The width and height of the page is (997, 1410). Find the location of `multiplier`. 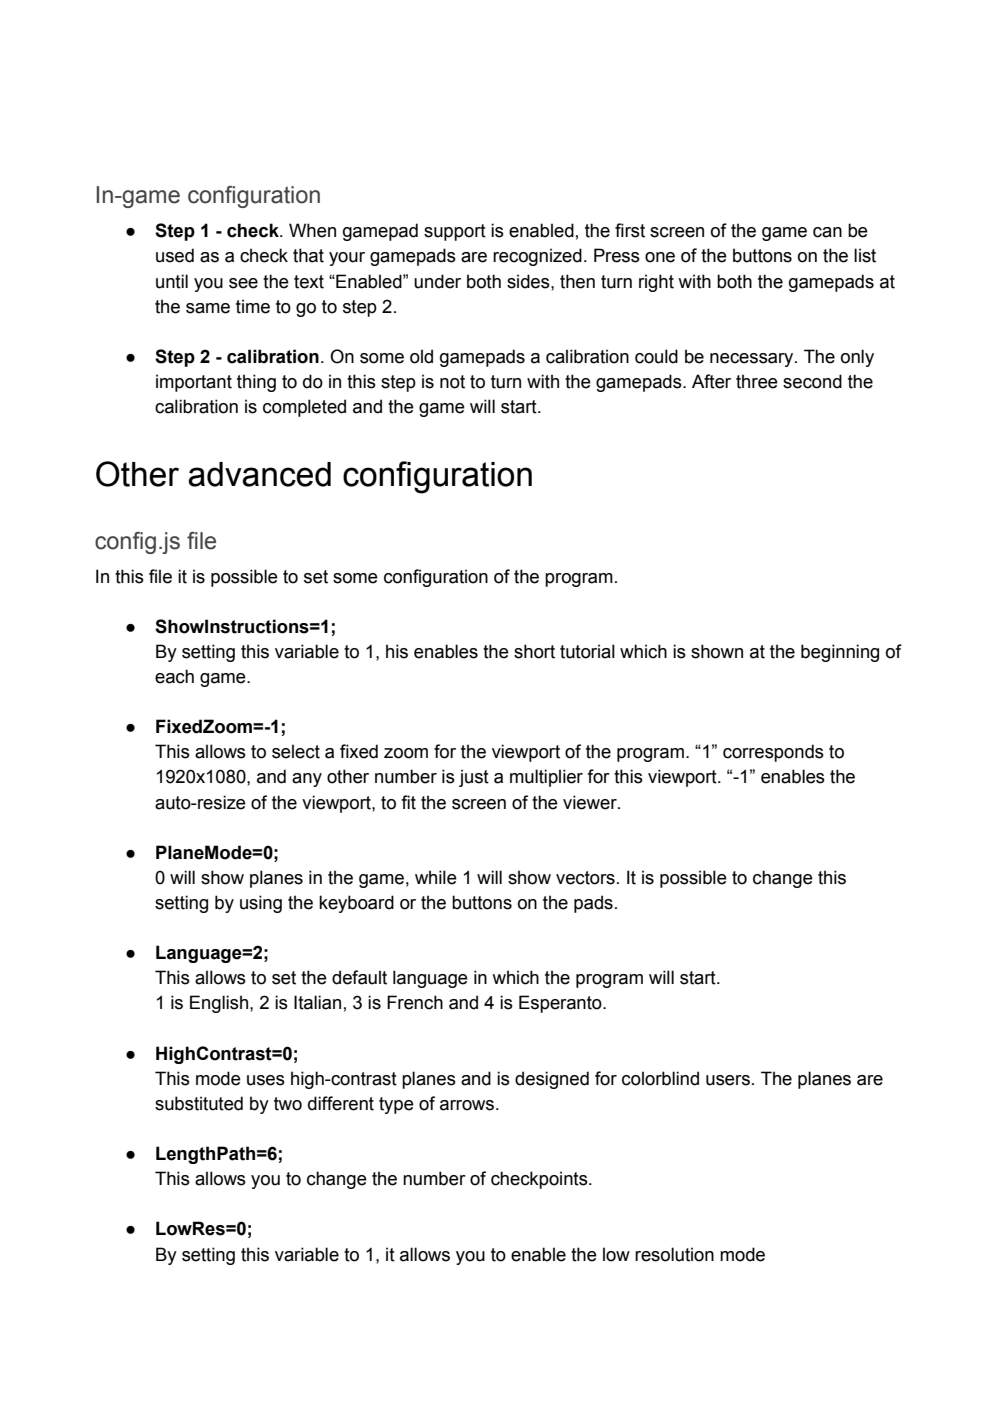

multiplier is located at coordinates (546, 778).
